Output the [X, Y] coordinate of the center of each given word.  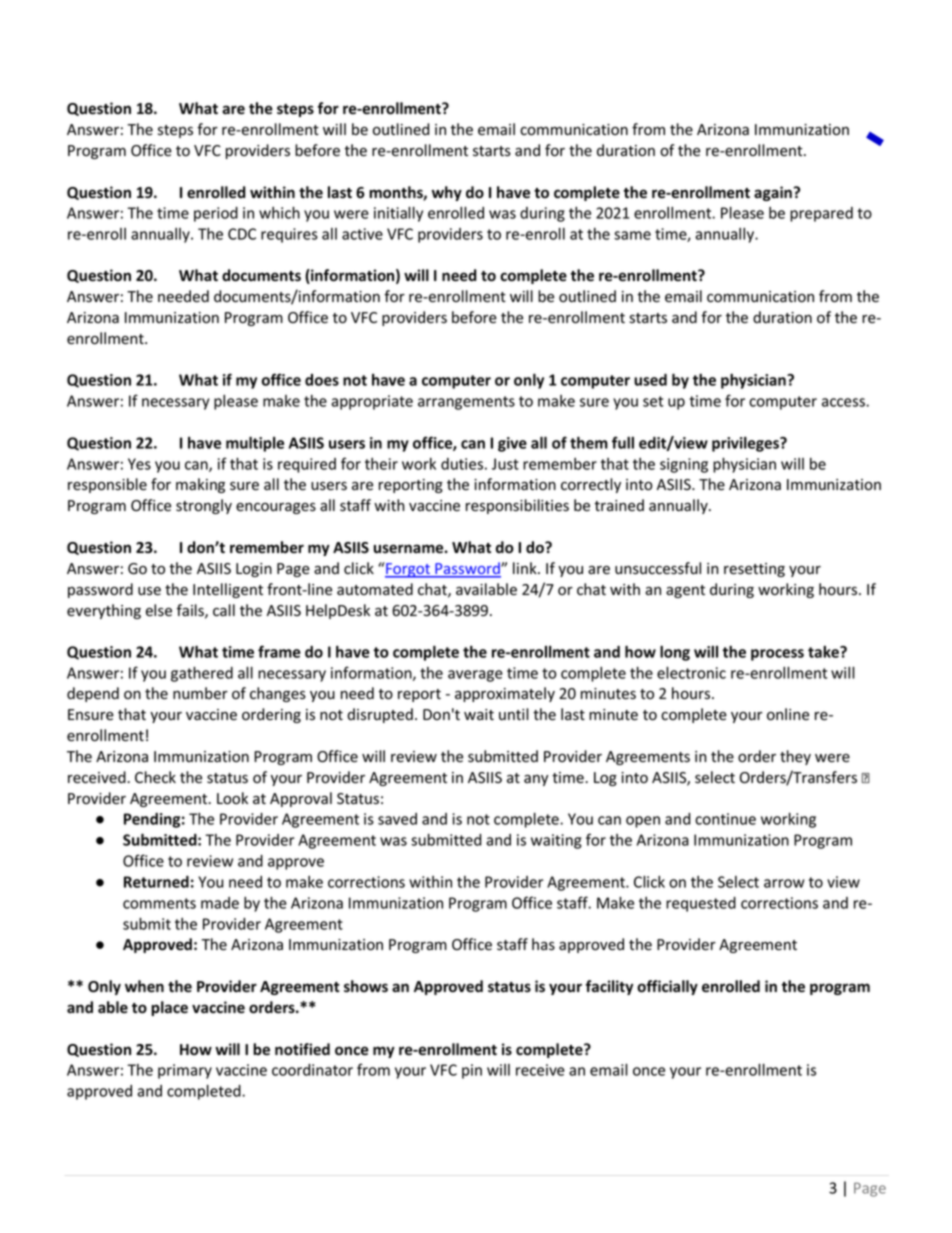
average [475, 676]
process [777, 655]
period [216, 214]
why [447, 193]
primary [185, 1071]
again [773, 193]
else [159, 610]
